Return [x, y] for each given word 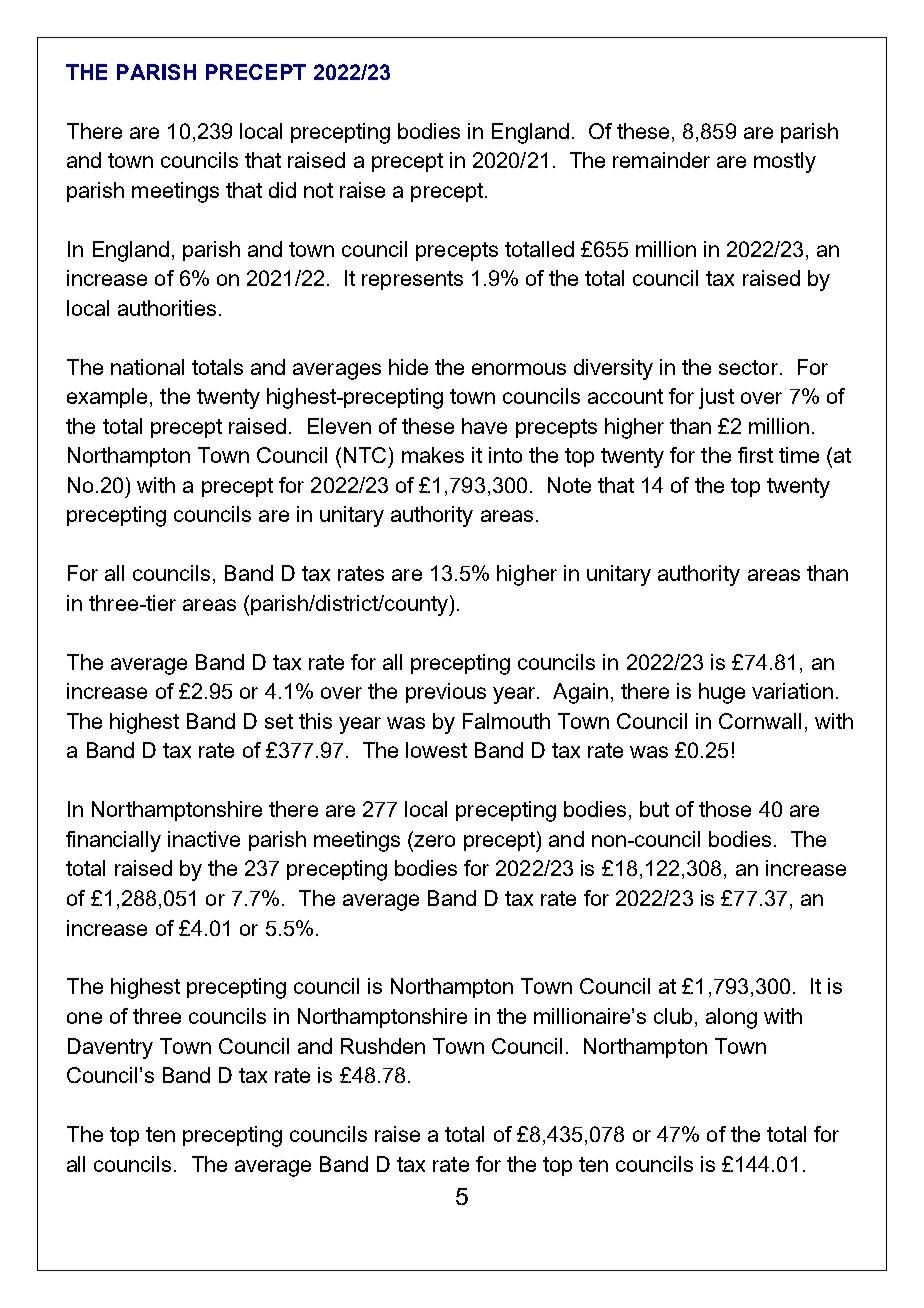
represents [412, 280]
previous [446, 693]
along [731, 1018]
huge [722, 693]
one [84, 1018]
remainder [661, 160]
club [673, 1016]
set [279, 721]
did [282, 190]
